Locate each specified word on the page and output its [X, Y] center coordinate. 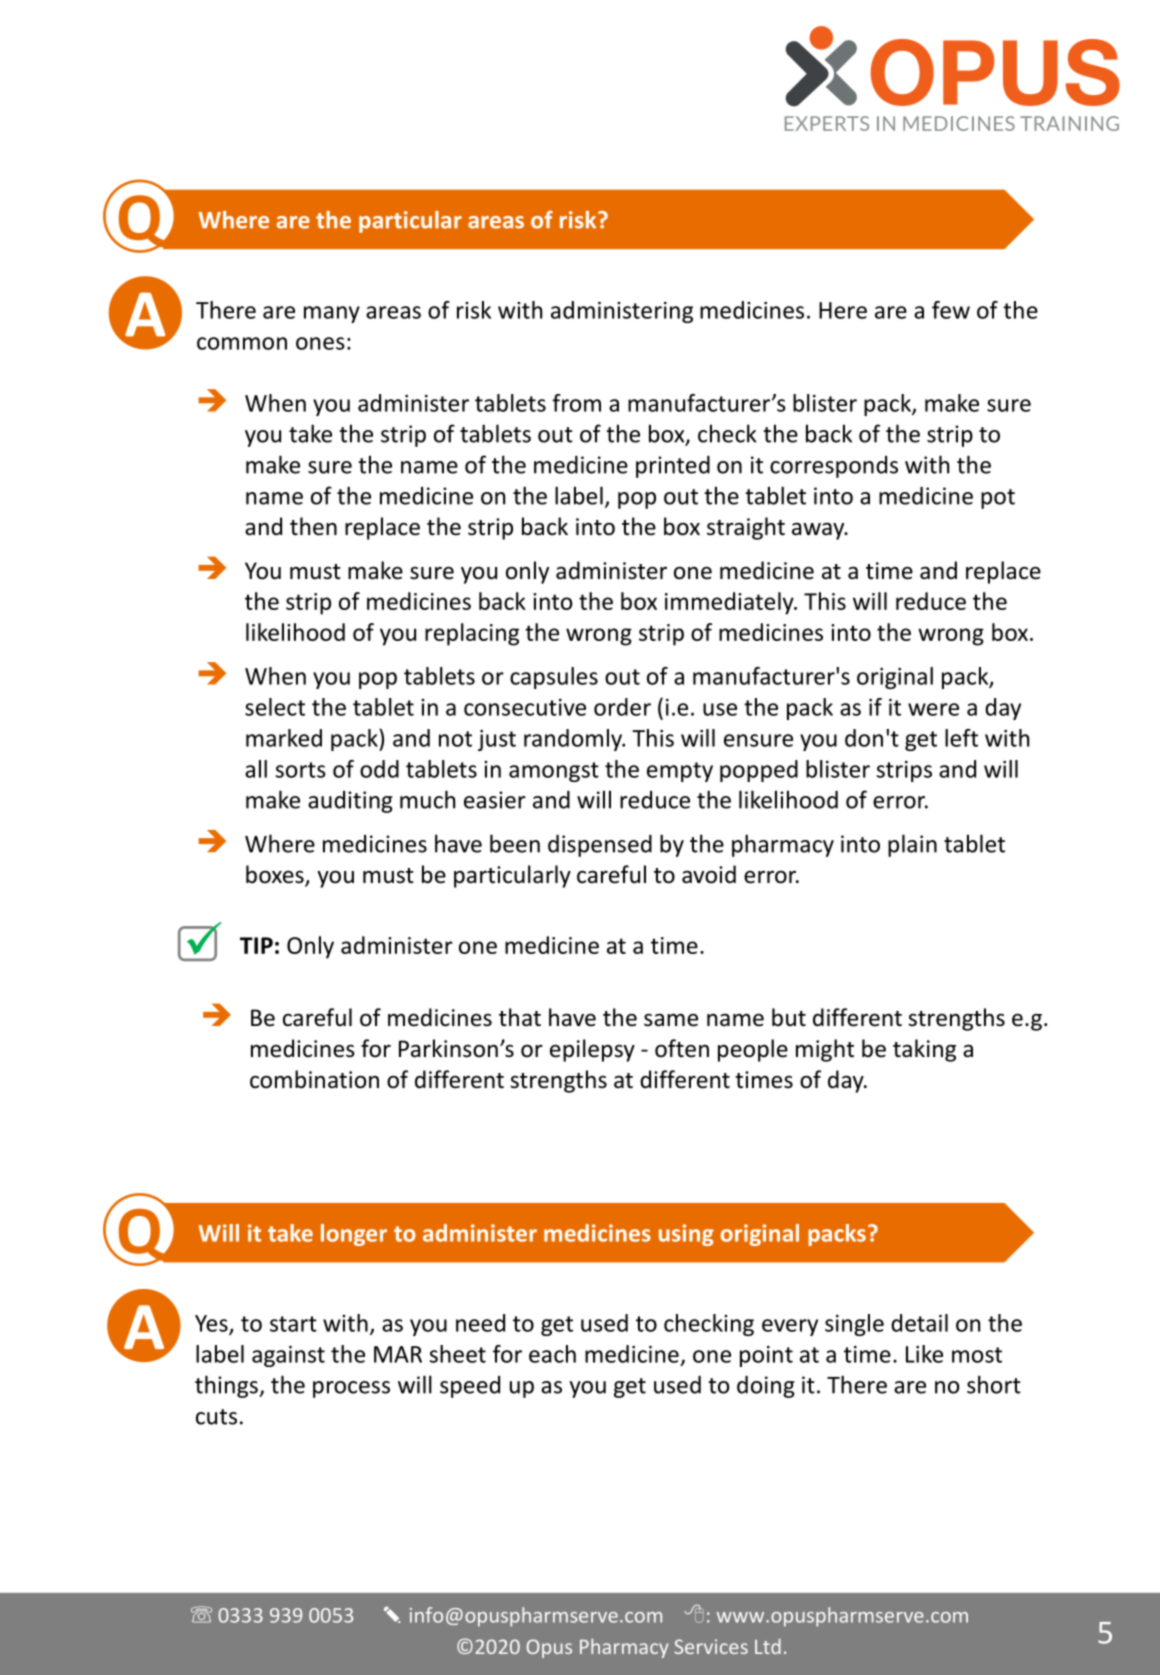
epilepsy [592, 1050]
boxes [276, 875]
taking [924, 1050]
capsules [554, 678]
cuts [216, 1417]
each [552, 1354]
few [951, 310]
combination [314, 1079]
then [313, 526]
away [819, 531]
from [576, 403]
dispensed [600, 845]
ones [320, 343]
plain [912, 845]
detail [919, 1323]
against [288, 1356]
